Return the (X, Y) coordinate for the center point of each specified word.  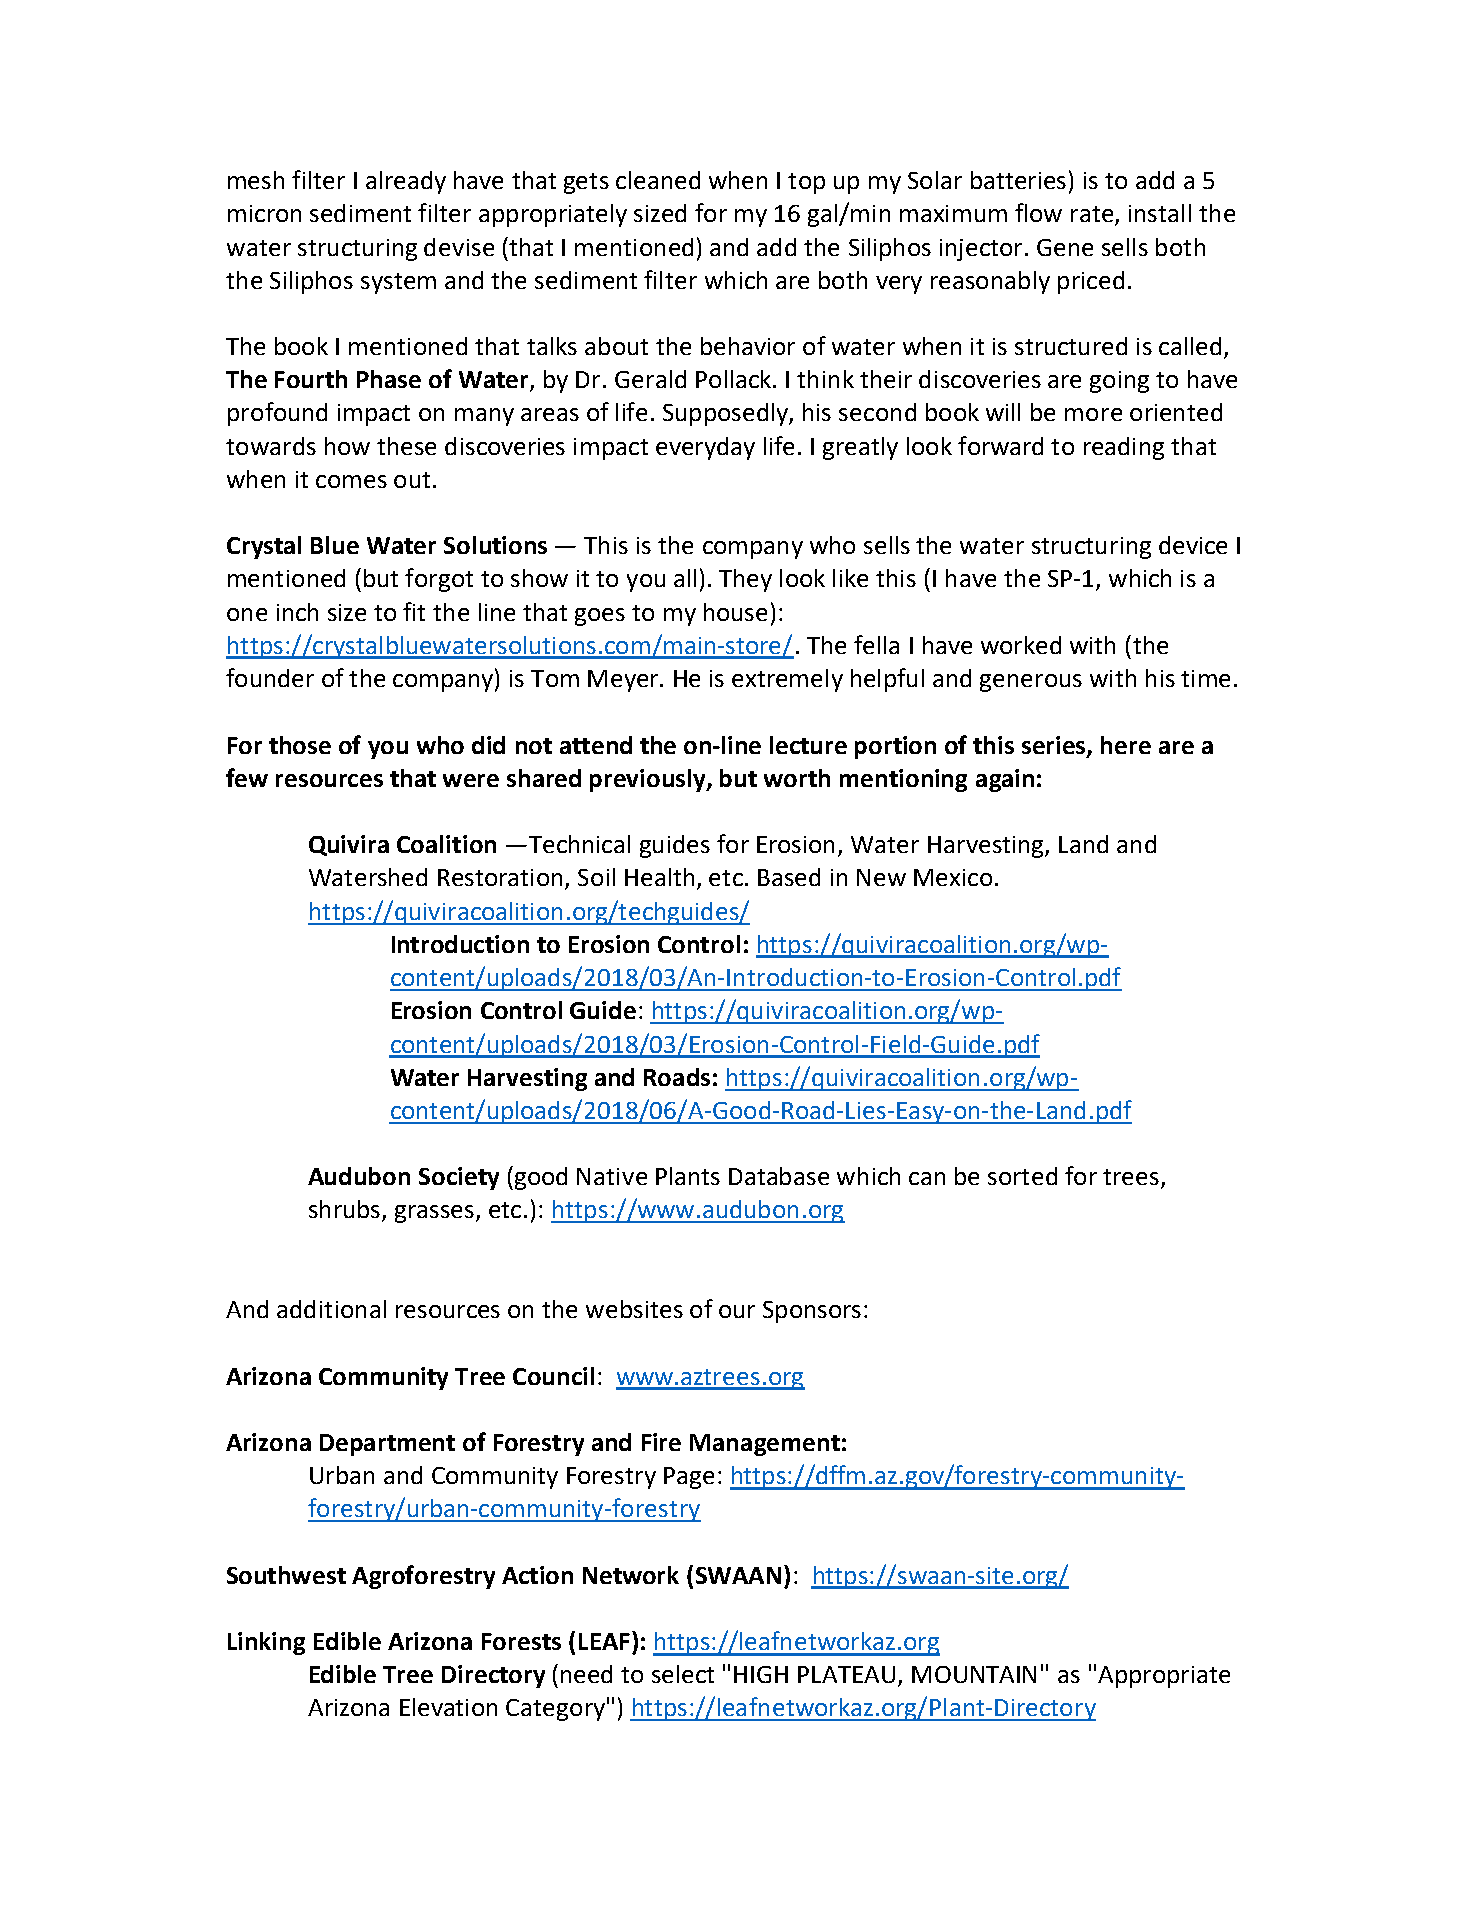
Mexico (953, 877)
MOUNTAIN (974, 1674)
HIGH (761, 1674)
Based (789, 877)
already (406, 182)
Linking (266, 1643)
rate (1093, 215)
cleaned (658, 180)
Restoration (500, 877)
